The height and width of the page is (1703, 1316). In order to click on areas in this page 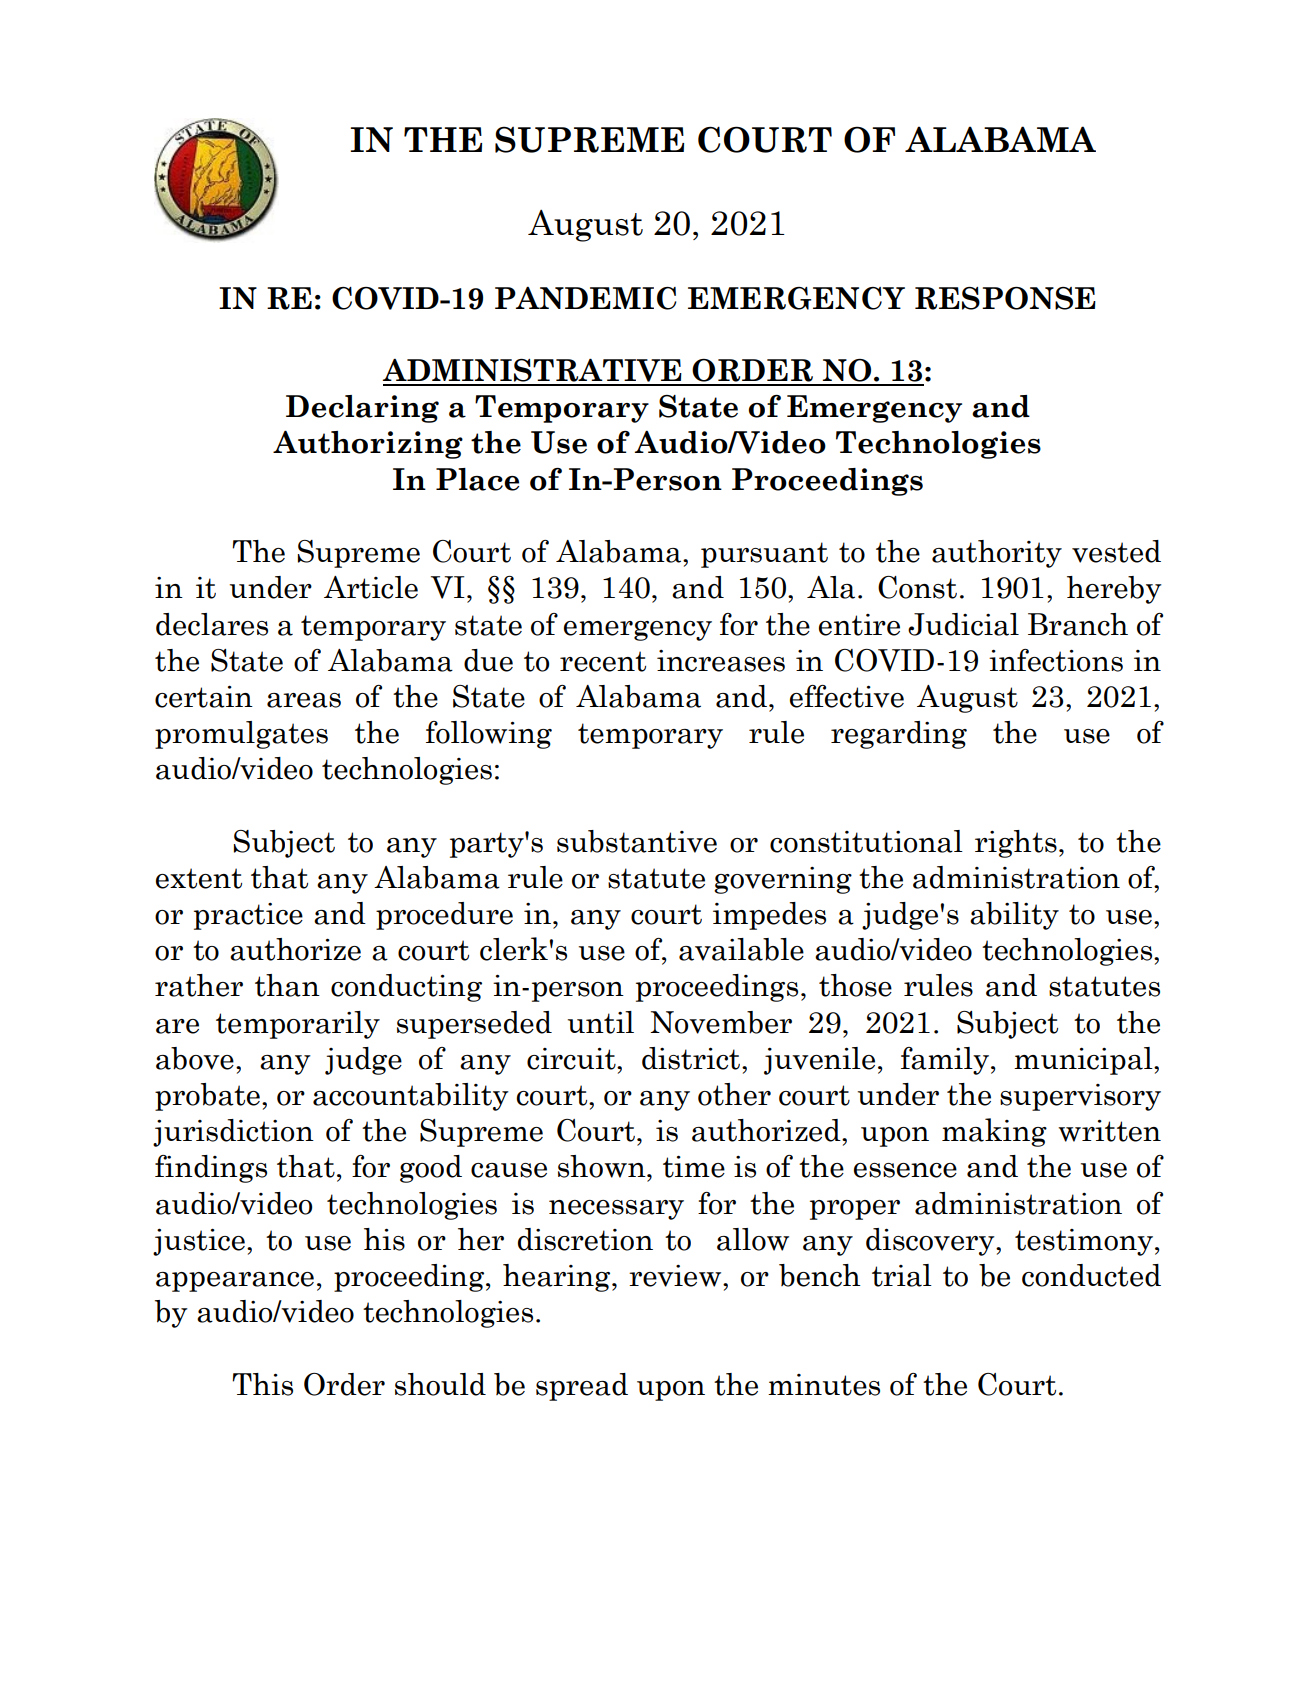, I will do `click(304, 700)`.
